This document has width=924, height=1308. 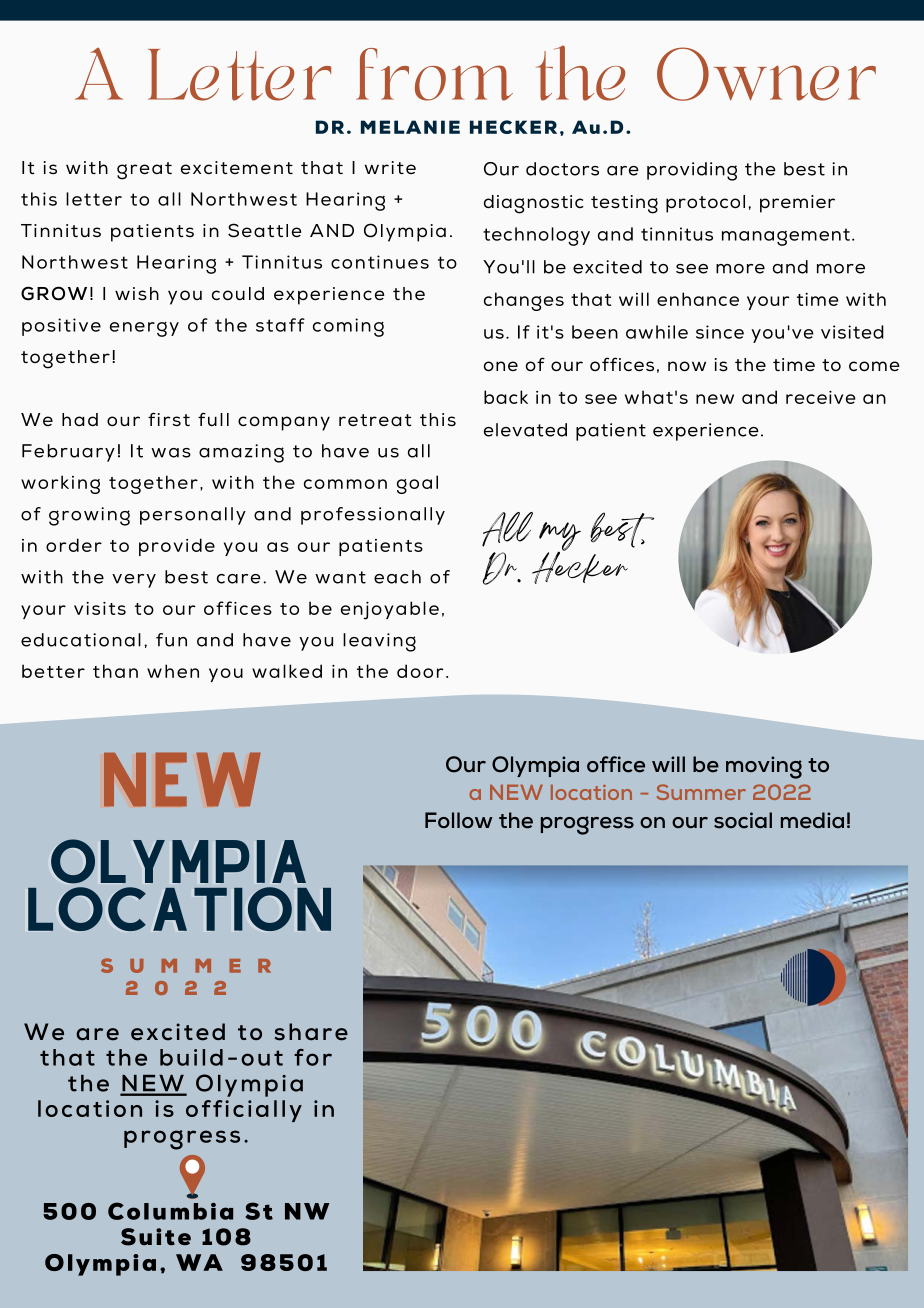 I want to click on Follow, so click(x=459, y=820).
